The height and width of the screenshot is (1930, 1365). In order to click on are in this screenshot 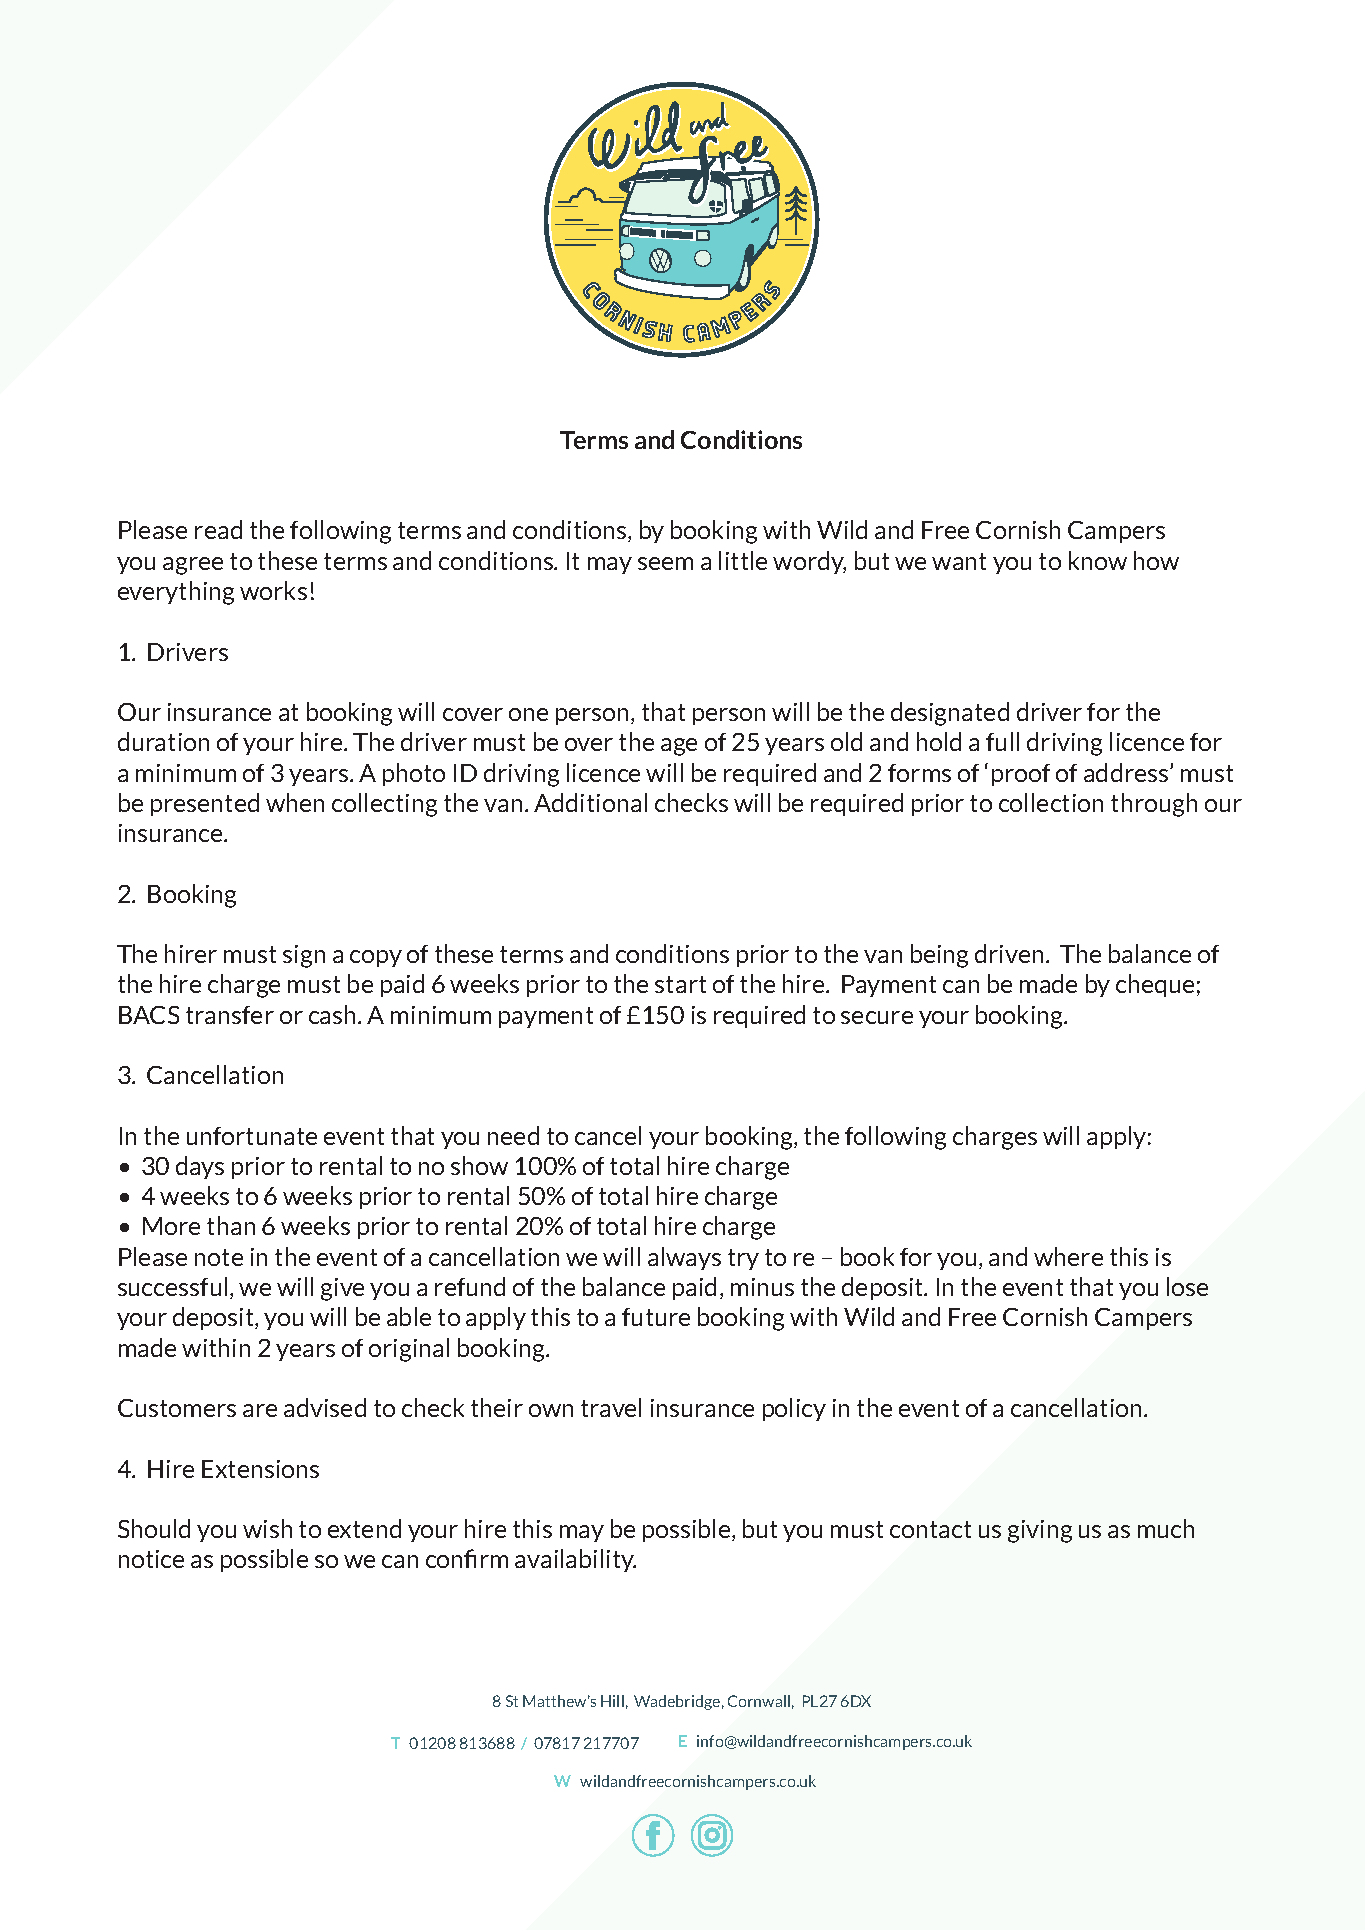, I will do `click(260, 1410)`.
